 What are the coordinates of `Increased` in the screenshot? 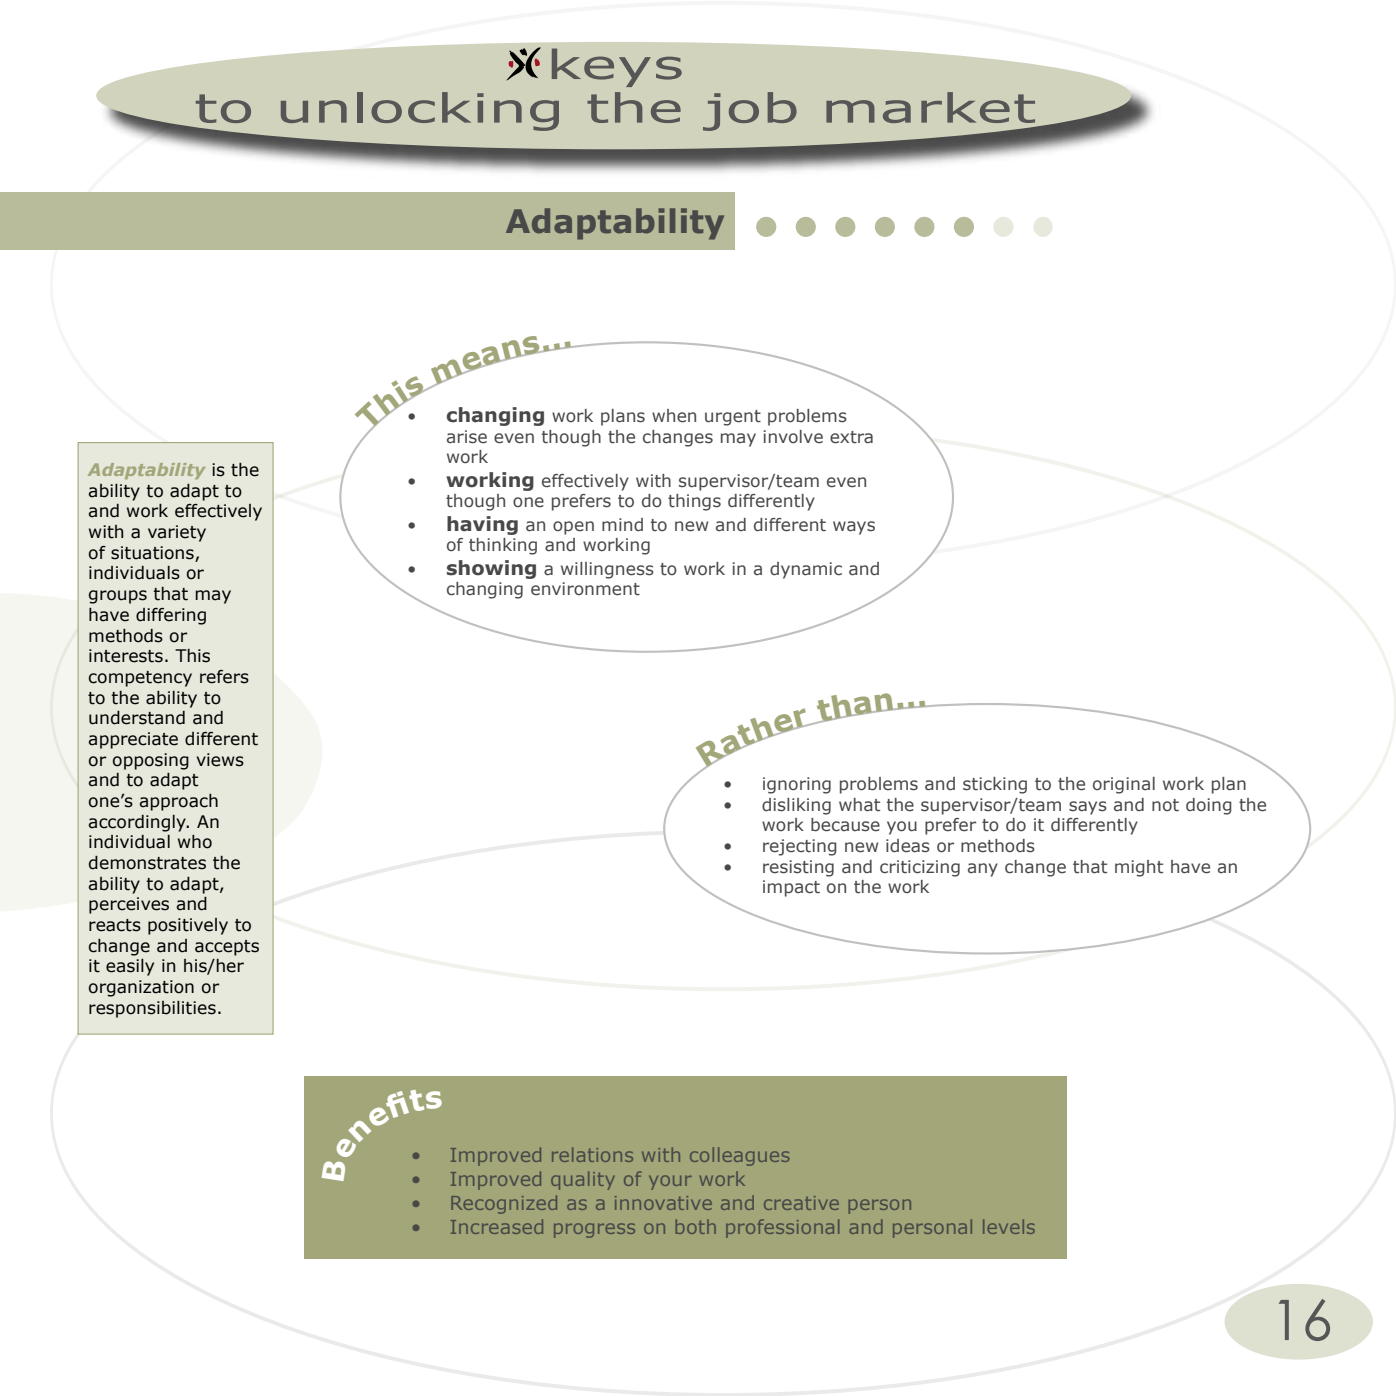 It's located at (497, 1226).
